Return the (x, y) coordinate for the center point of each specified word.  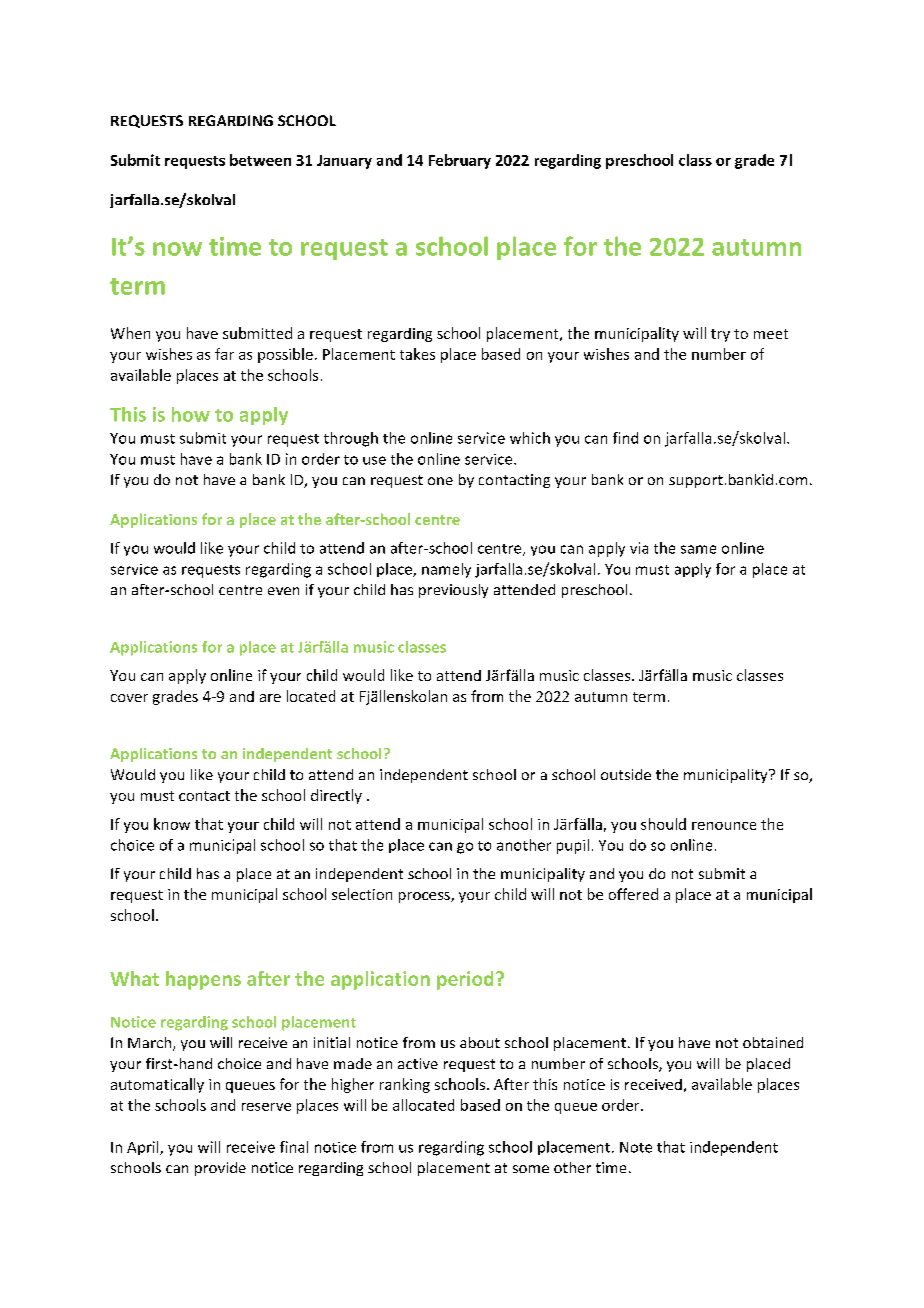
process (425, 897)
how (191, 414)
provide (220, 1169)
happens (203, 980)
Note (636, 1147)
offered (633, 894)
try (720, 335)
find (625, 438)
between (260, 160)
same (698, 549)
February (460, 161)
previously (453, 591)
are (270, 698)
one (440, 481)
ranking (405, 1085)
